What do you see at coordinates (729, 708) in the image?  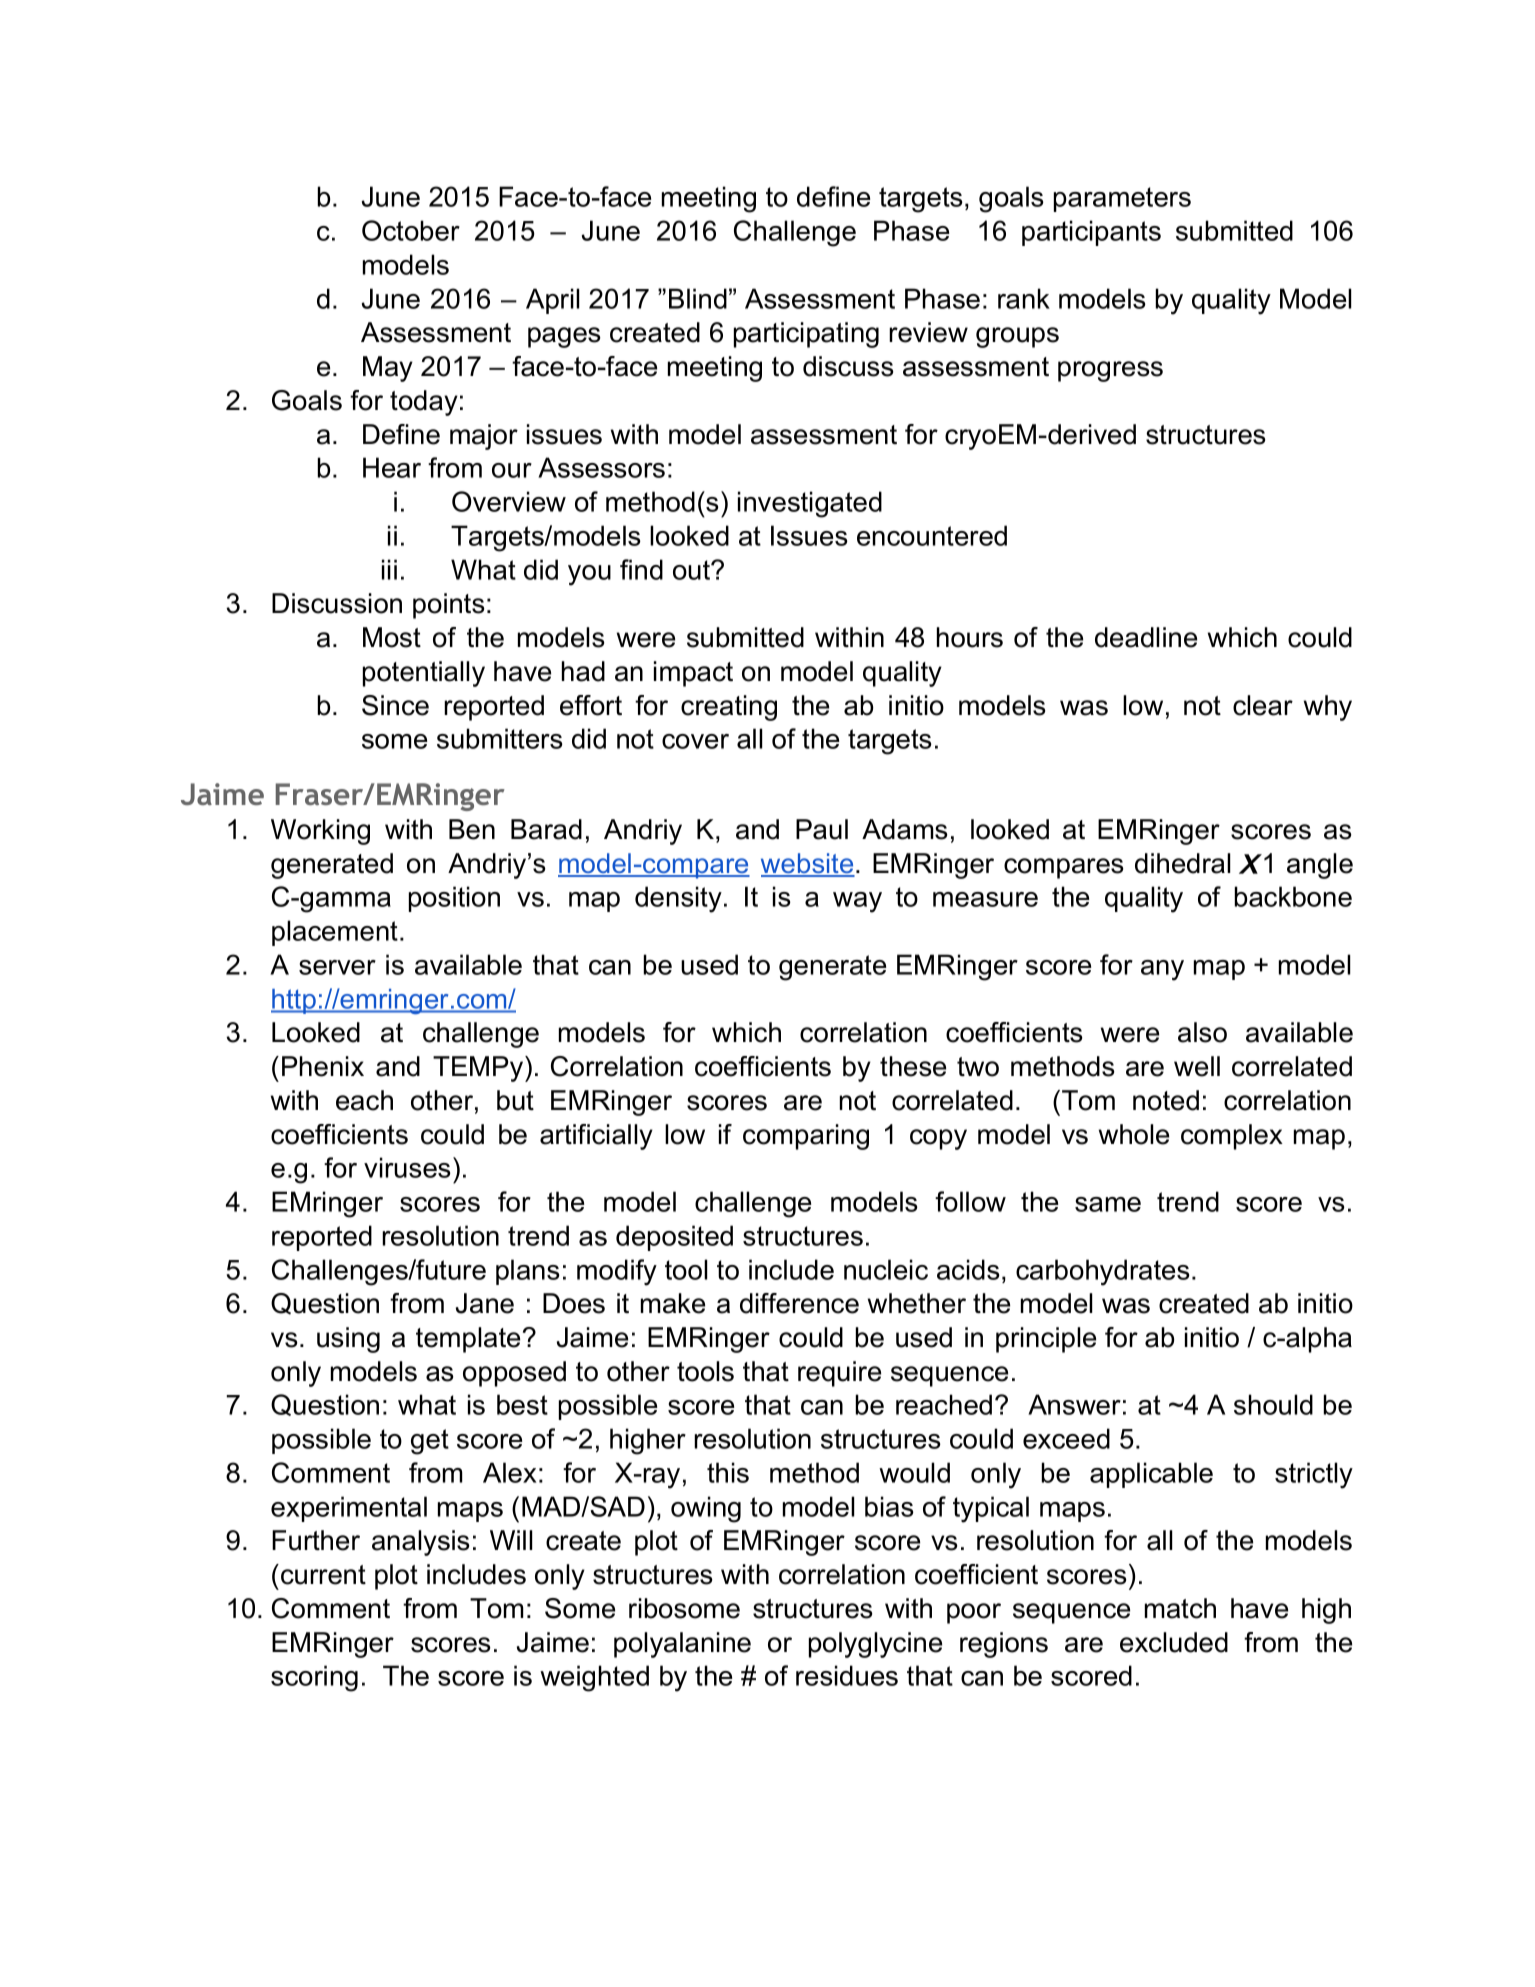 I see `creating` at bounding box center [729, 708].
